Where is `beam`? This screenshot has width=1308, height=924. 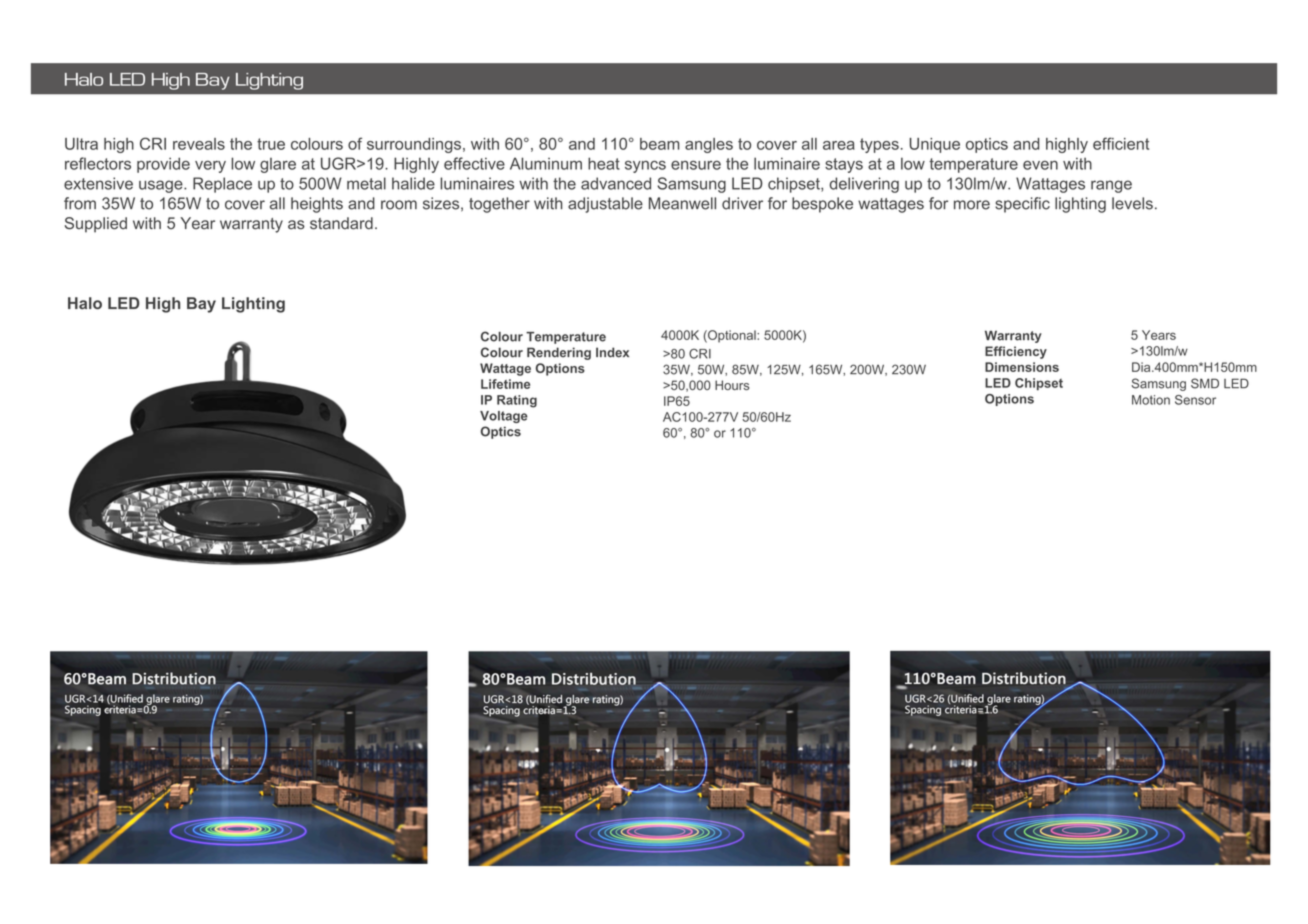 beam is located at coordinates (659, 144).
